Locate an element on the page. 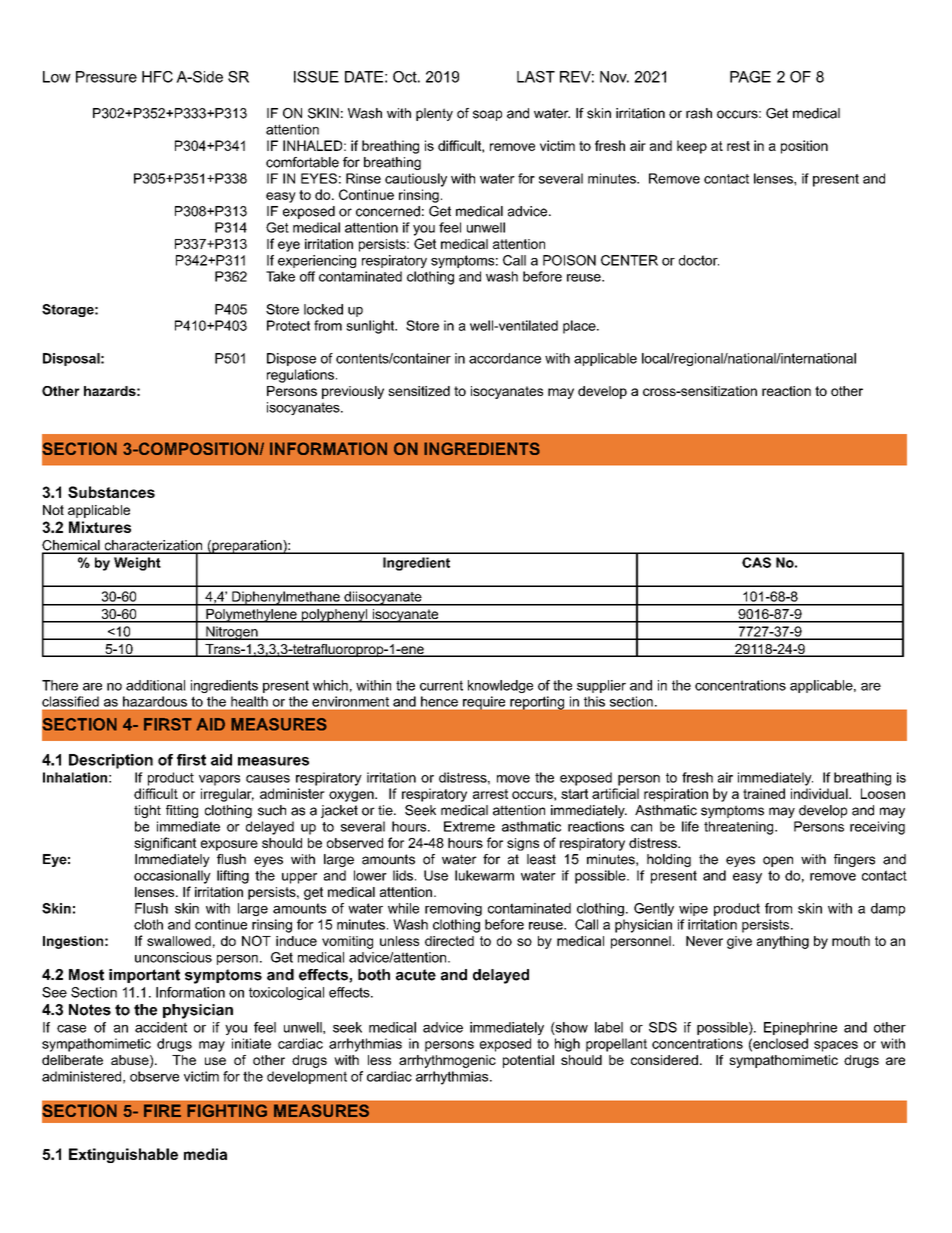 This document has width=952, height=1233. place is located at coordinates (580, 327).
